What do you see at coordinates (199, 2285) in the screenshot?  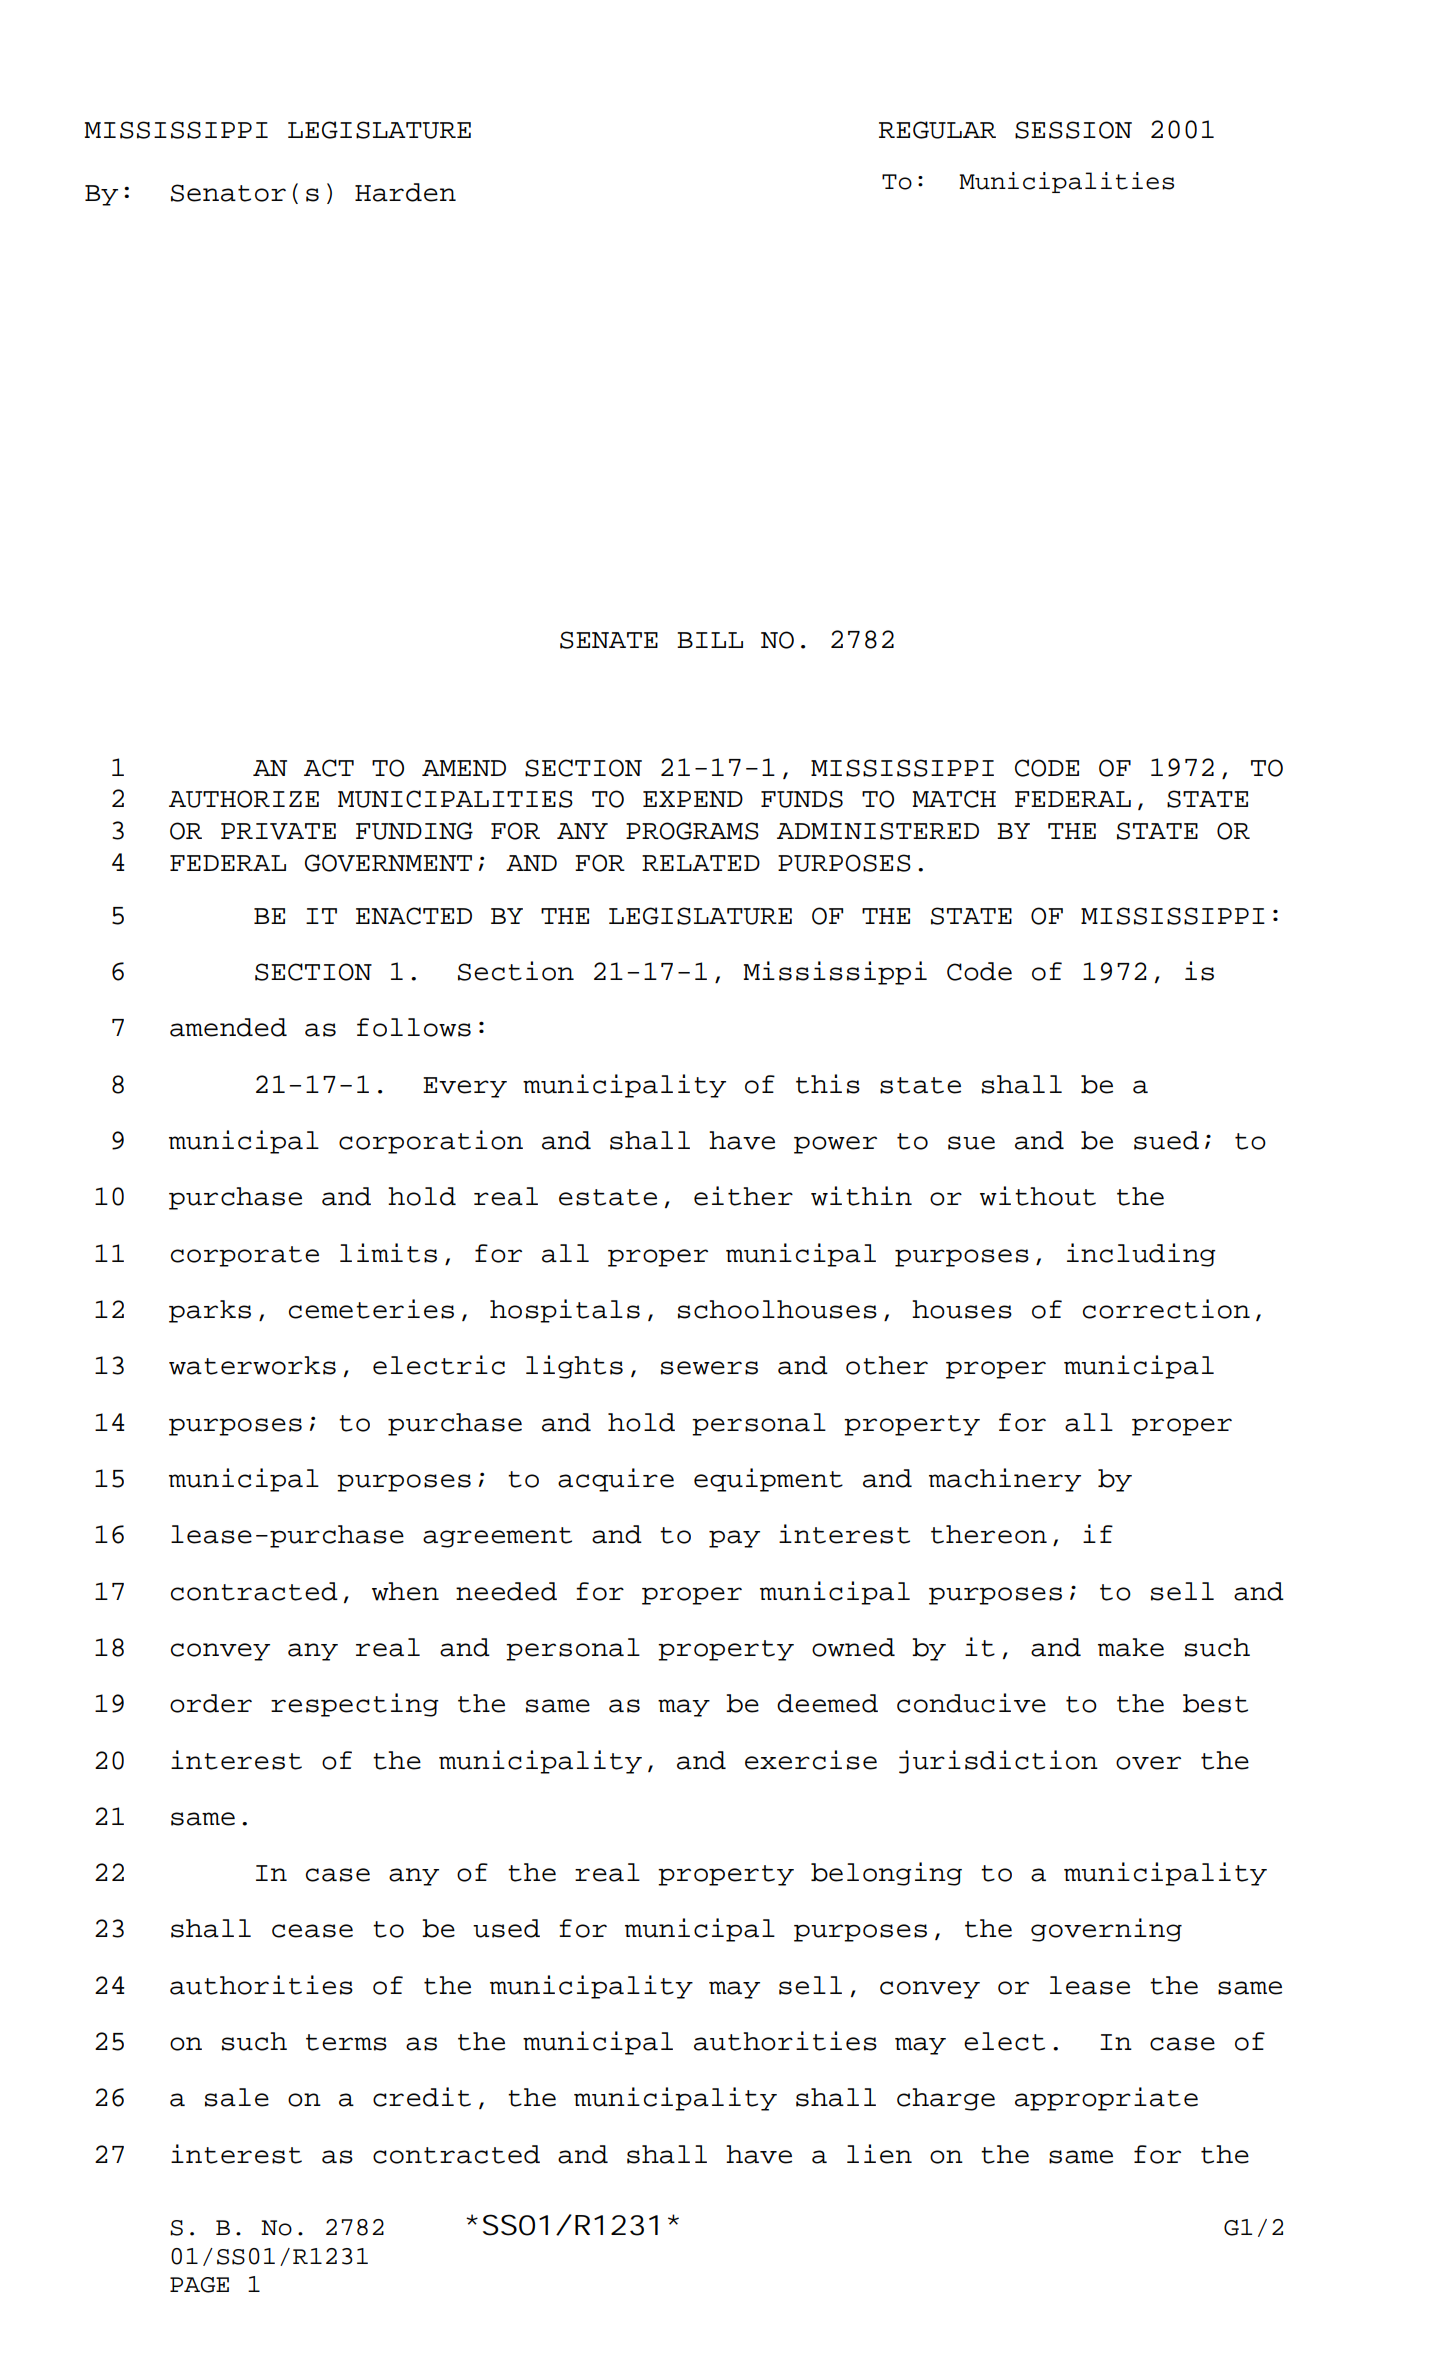 I see `PAGE` at bounding box center [199, 2285].
